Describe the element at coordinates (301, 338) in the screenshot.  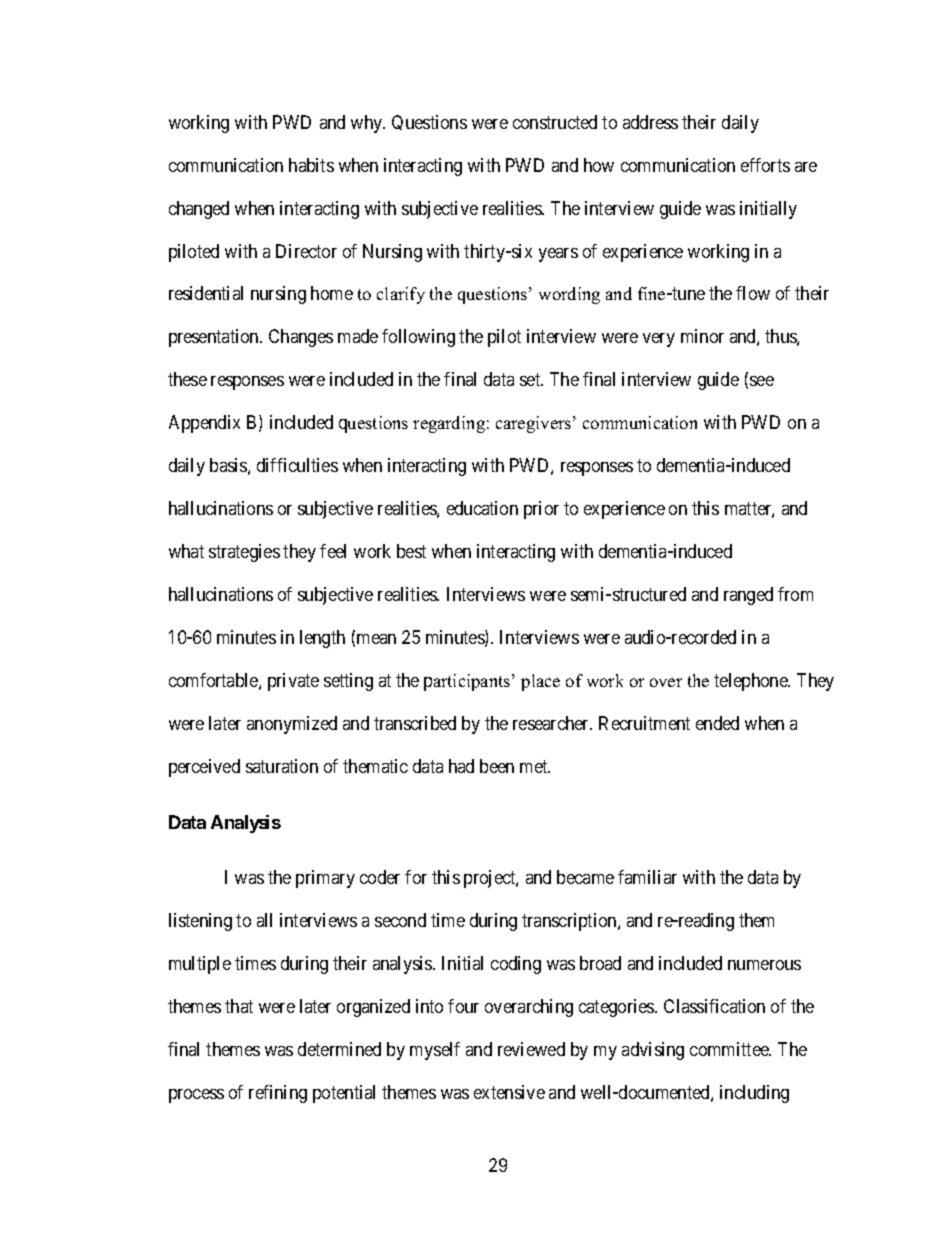
I see `Changes` at that location.
